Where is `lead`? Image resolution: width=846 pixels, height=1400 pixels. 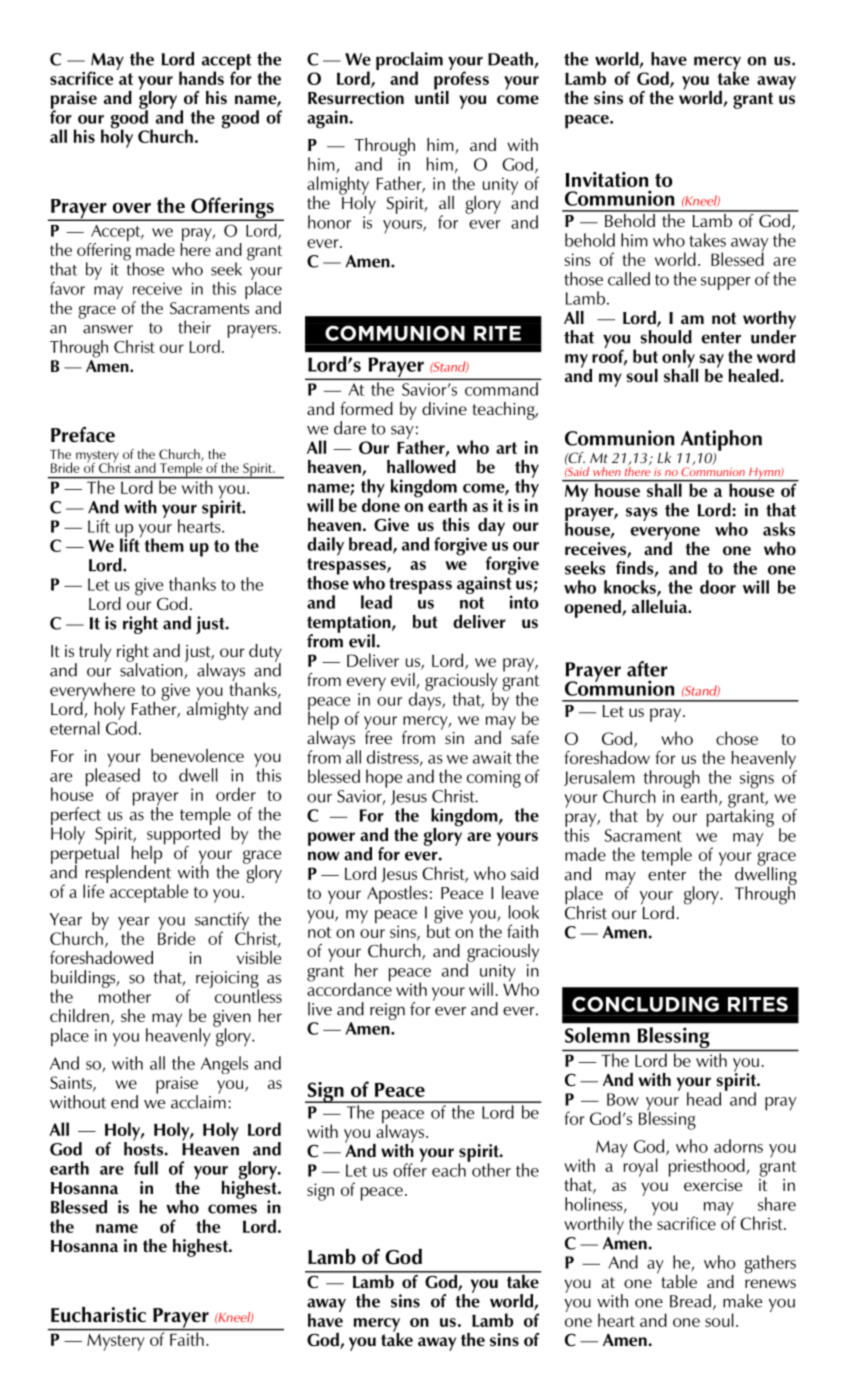
lead is located at coordinates (376, 602).
